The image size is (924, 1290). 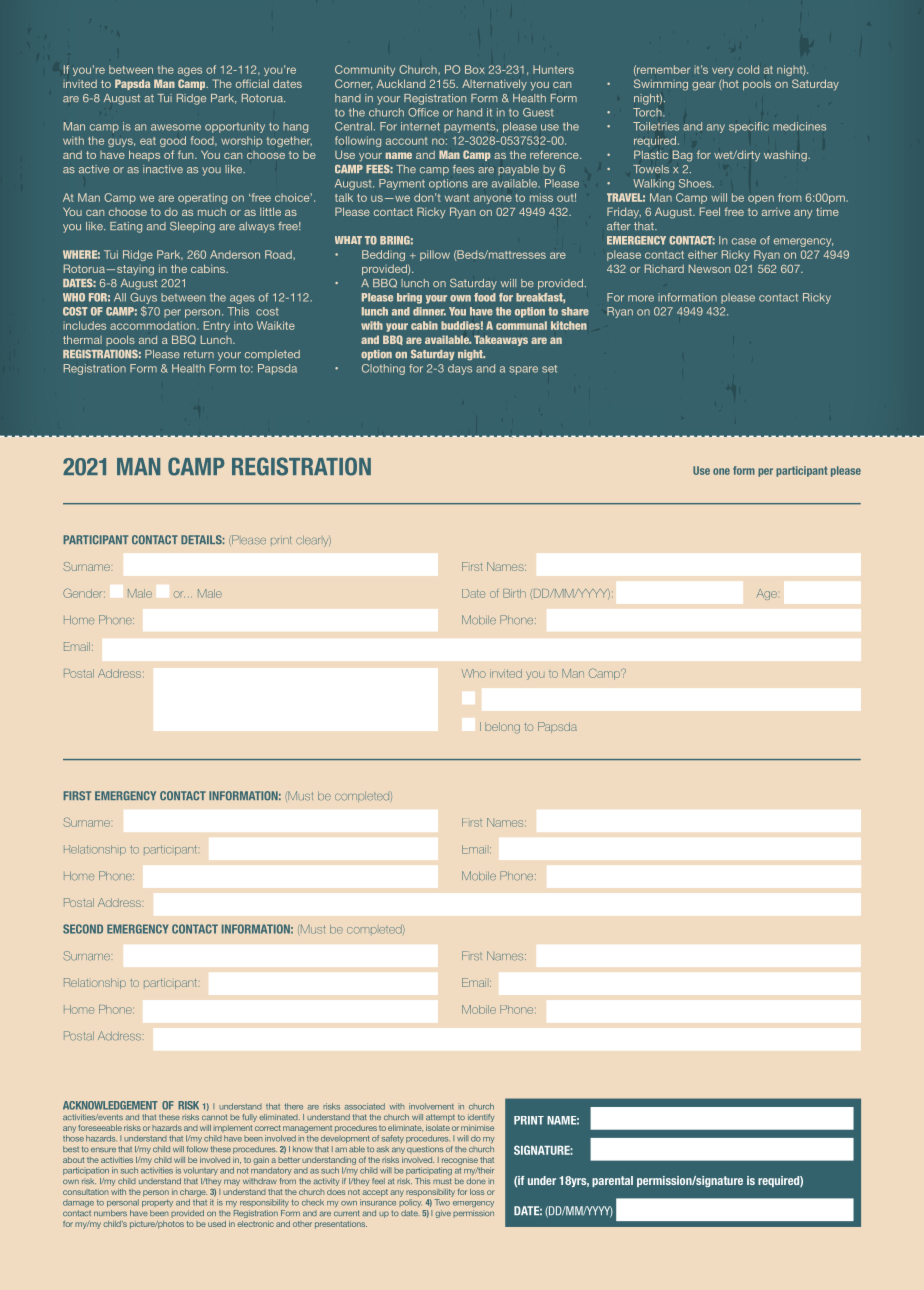 I want to click on more, so click(x=641, y=298).
